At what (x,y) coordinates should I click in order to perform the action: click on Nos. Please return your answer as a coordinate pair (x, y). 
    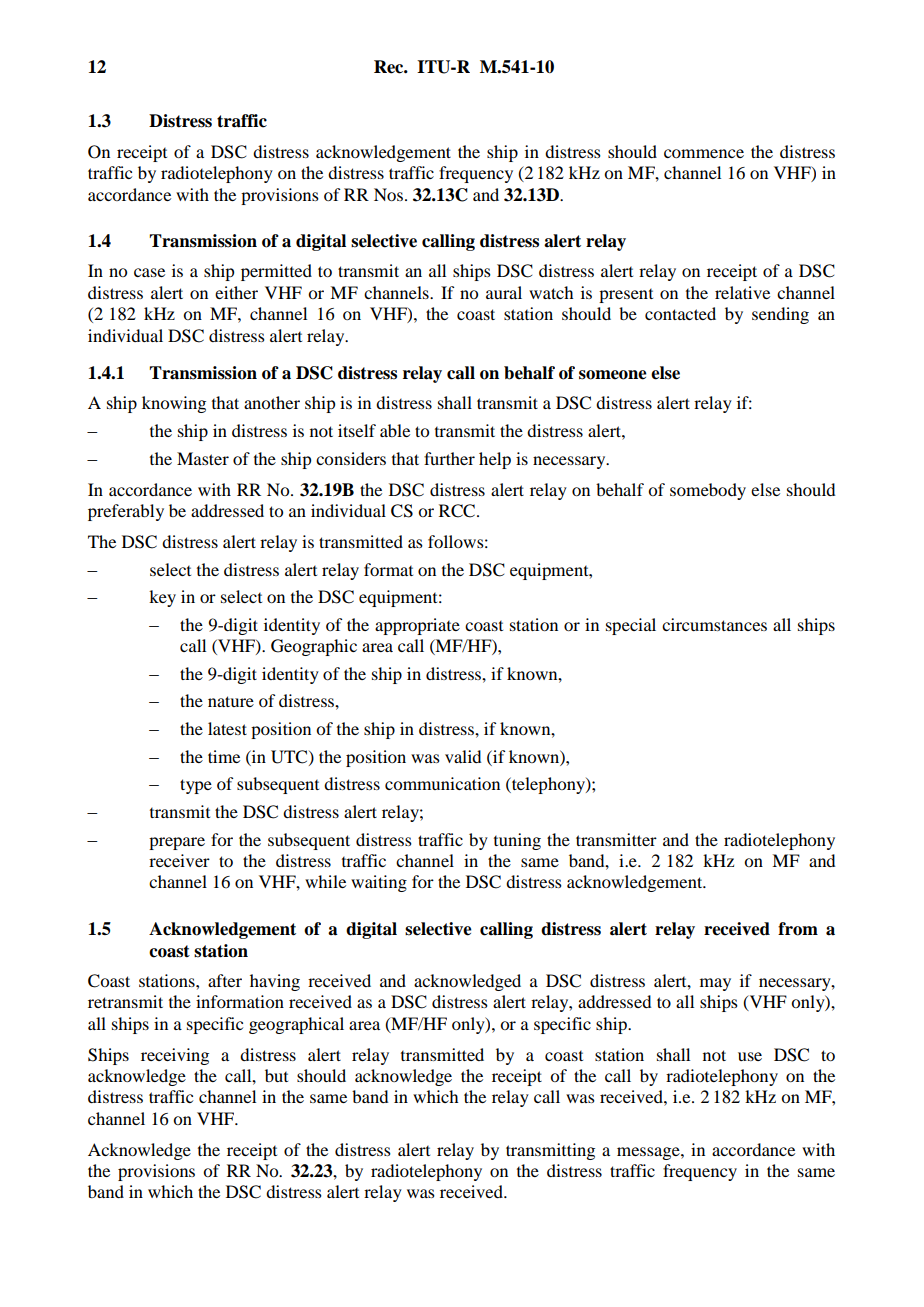
    Looking at the image, I should click on (388, 194).
